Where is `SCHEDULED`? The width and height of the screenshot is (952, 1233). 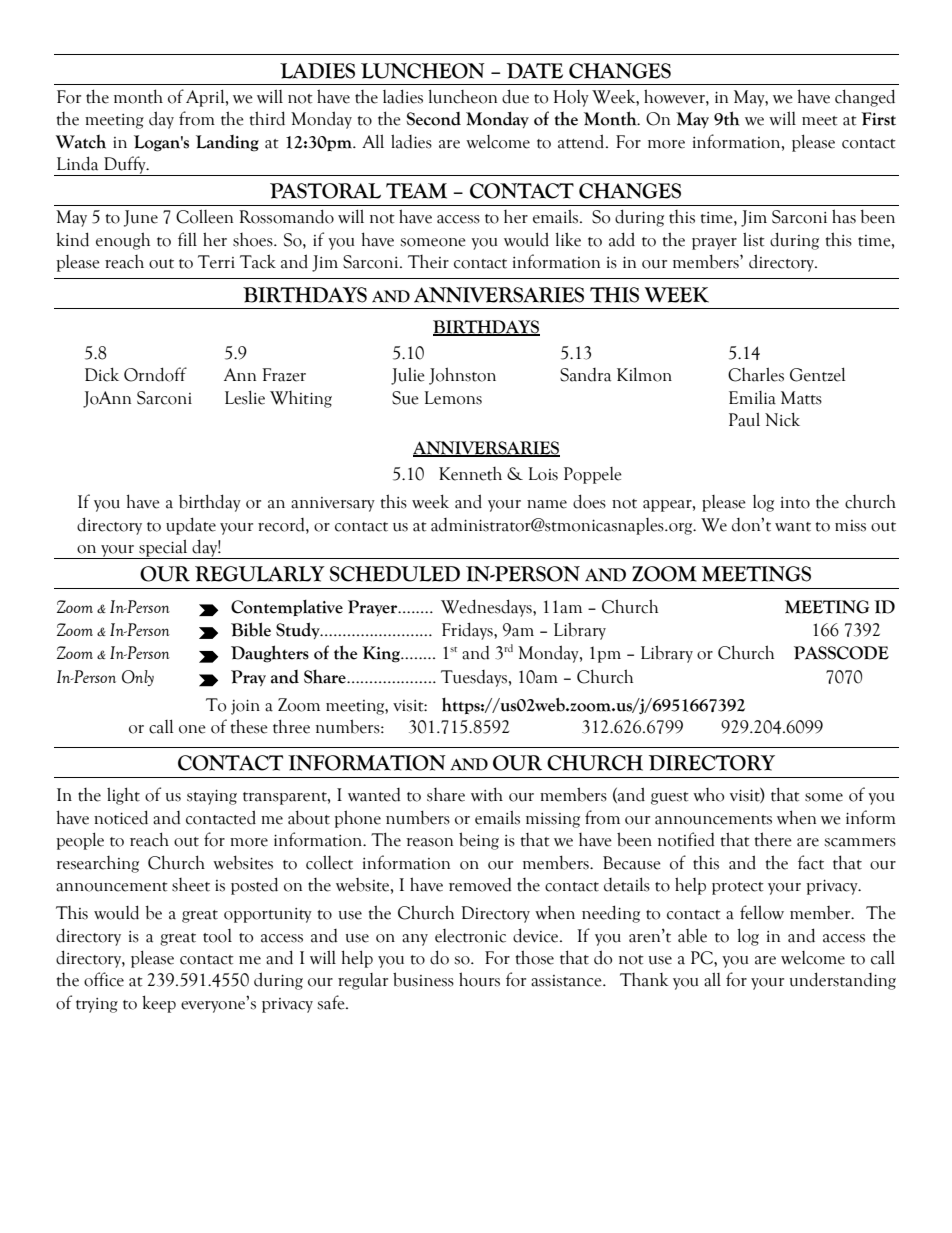
SCHEDULED is located at coordinates (395, 574).
